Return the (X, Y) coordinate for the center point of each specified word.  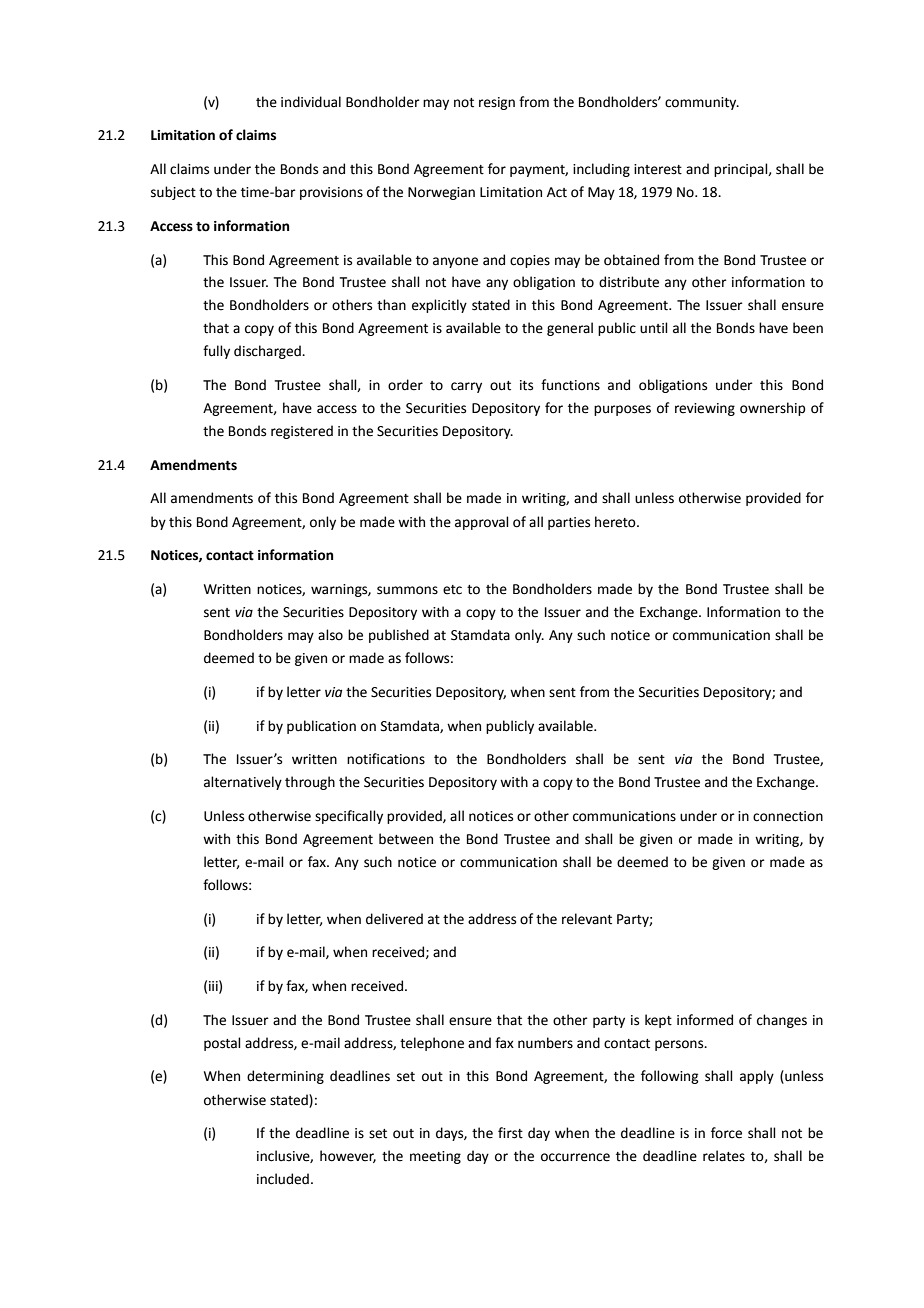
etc (452, 590)
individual (311, 102)
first (510, 1133)
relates (724, 1156)
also (330, 635)
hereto (616, 522)
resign (497, 103)
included (283, 1179)
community (702, 103)
